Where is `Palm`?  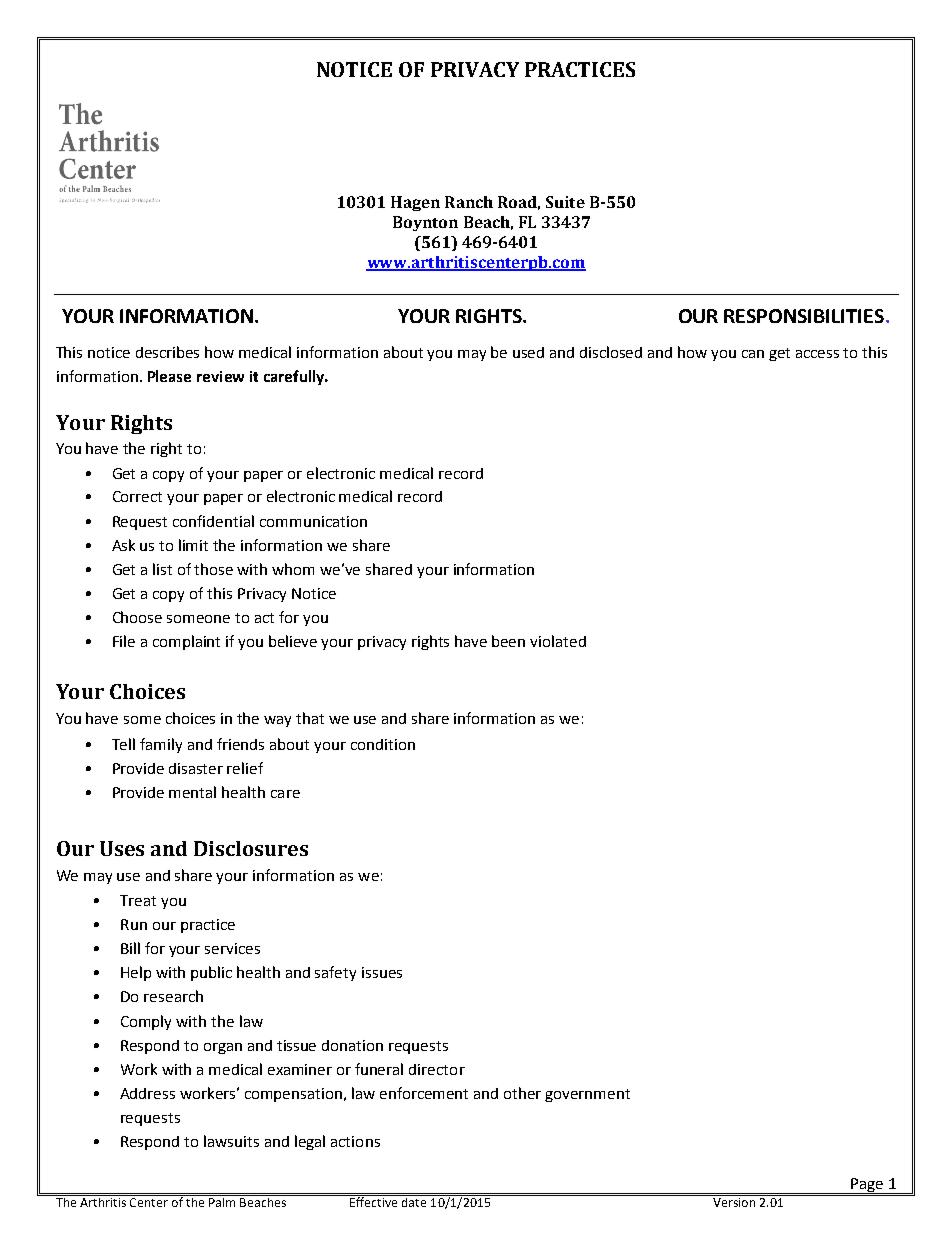 Palm is located at coordinates (222, 1201).
